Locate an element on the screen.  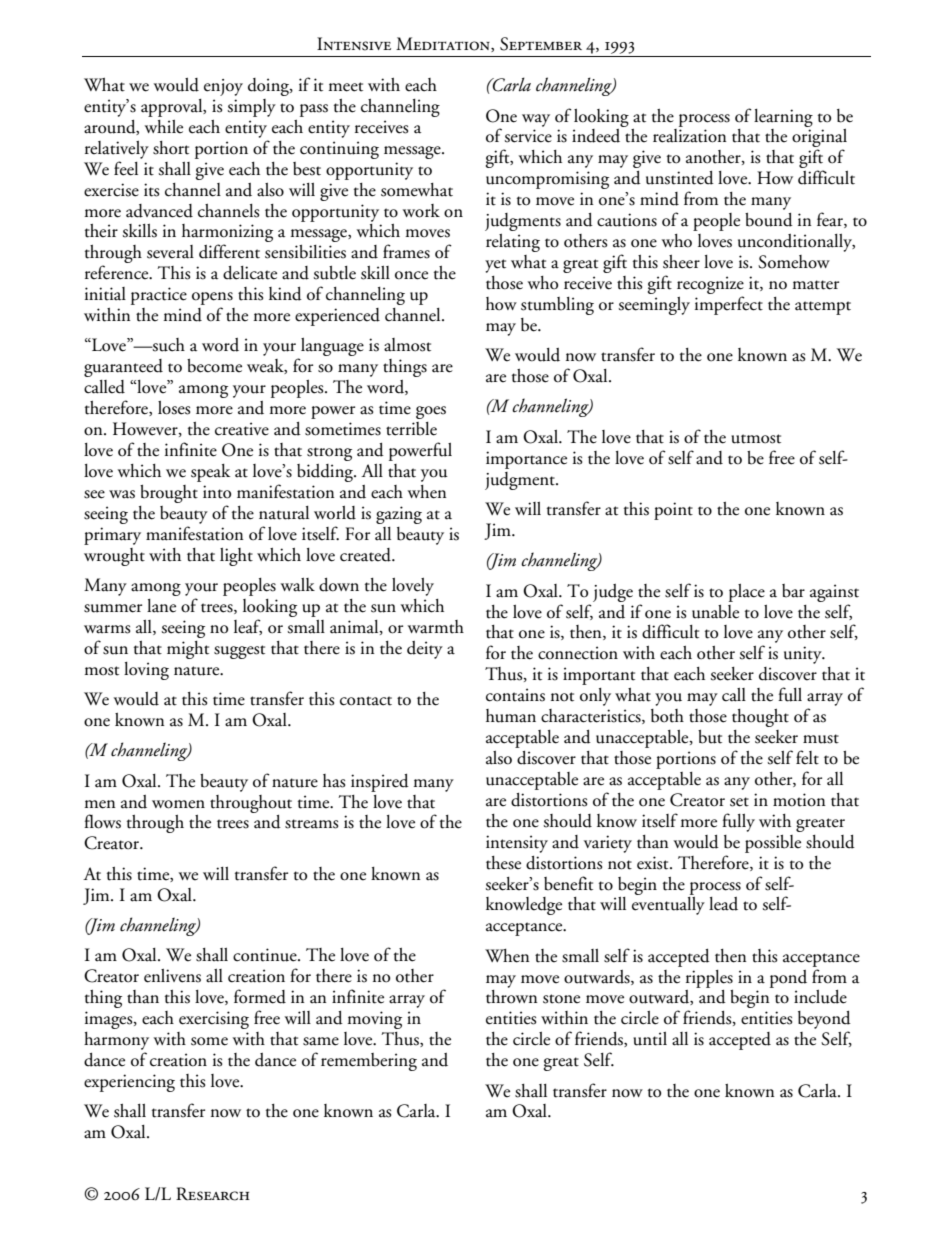
Research is located at coordinates (213, 1194).
